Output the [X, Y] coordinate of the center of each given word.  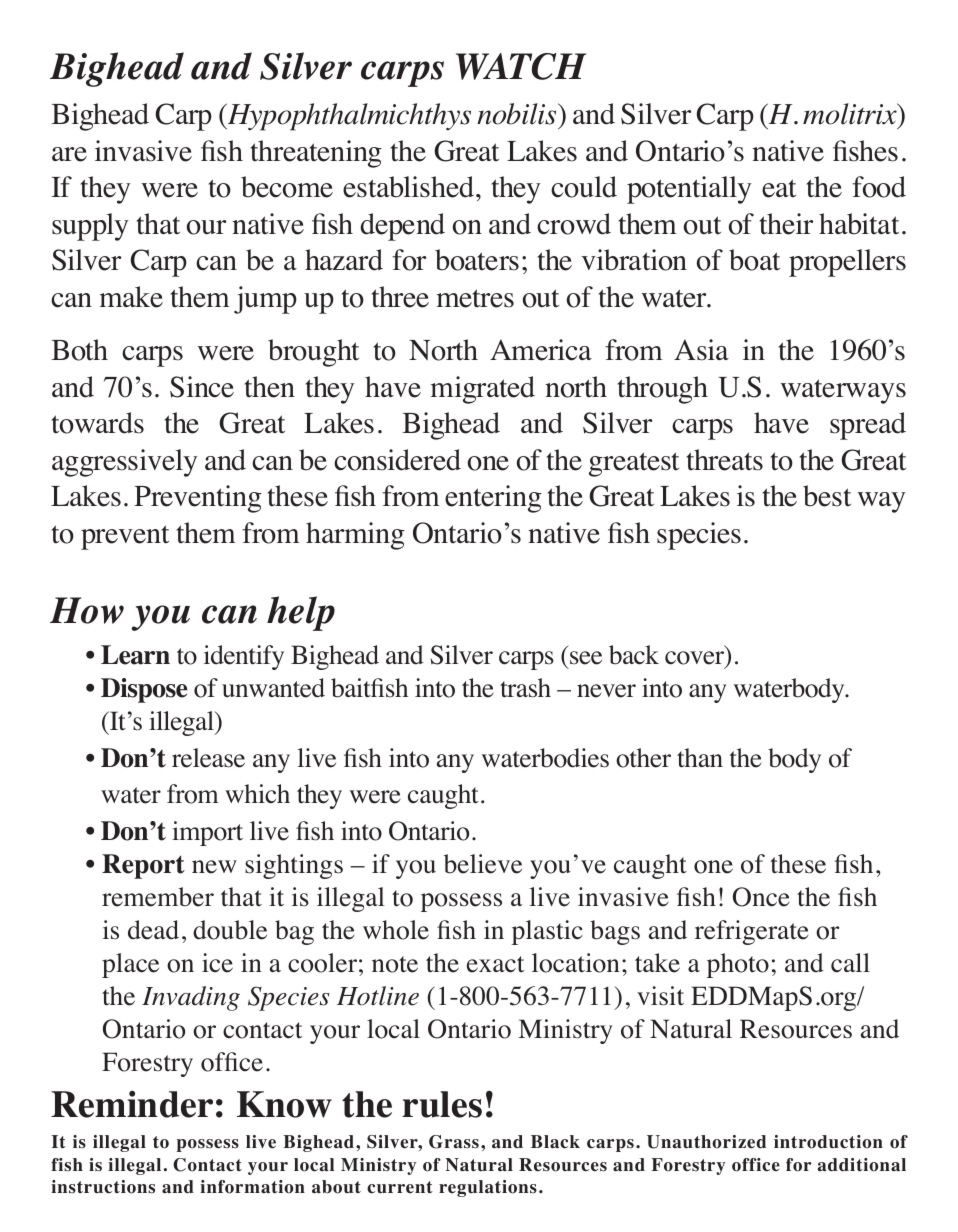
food [879, 187]
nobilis [518, 114]
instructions [103, 1187]
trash [525, 688]
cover [696, 659]
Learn [135, 655]
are [69, 154]
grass [454, 1142]
